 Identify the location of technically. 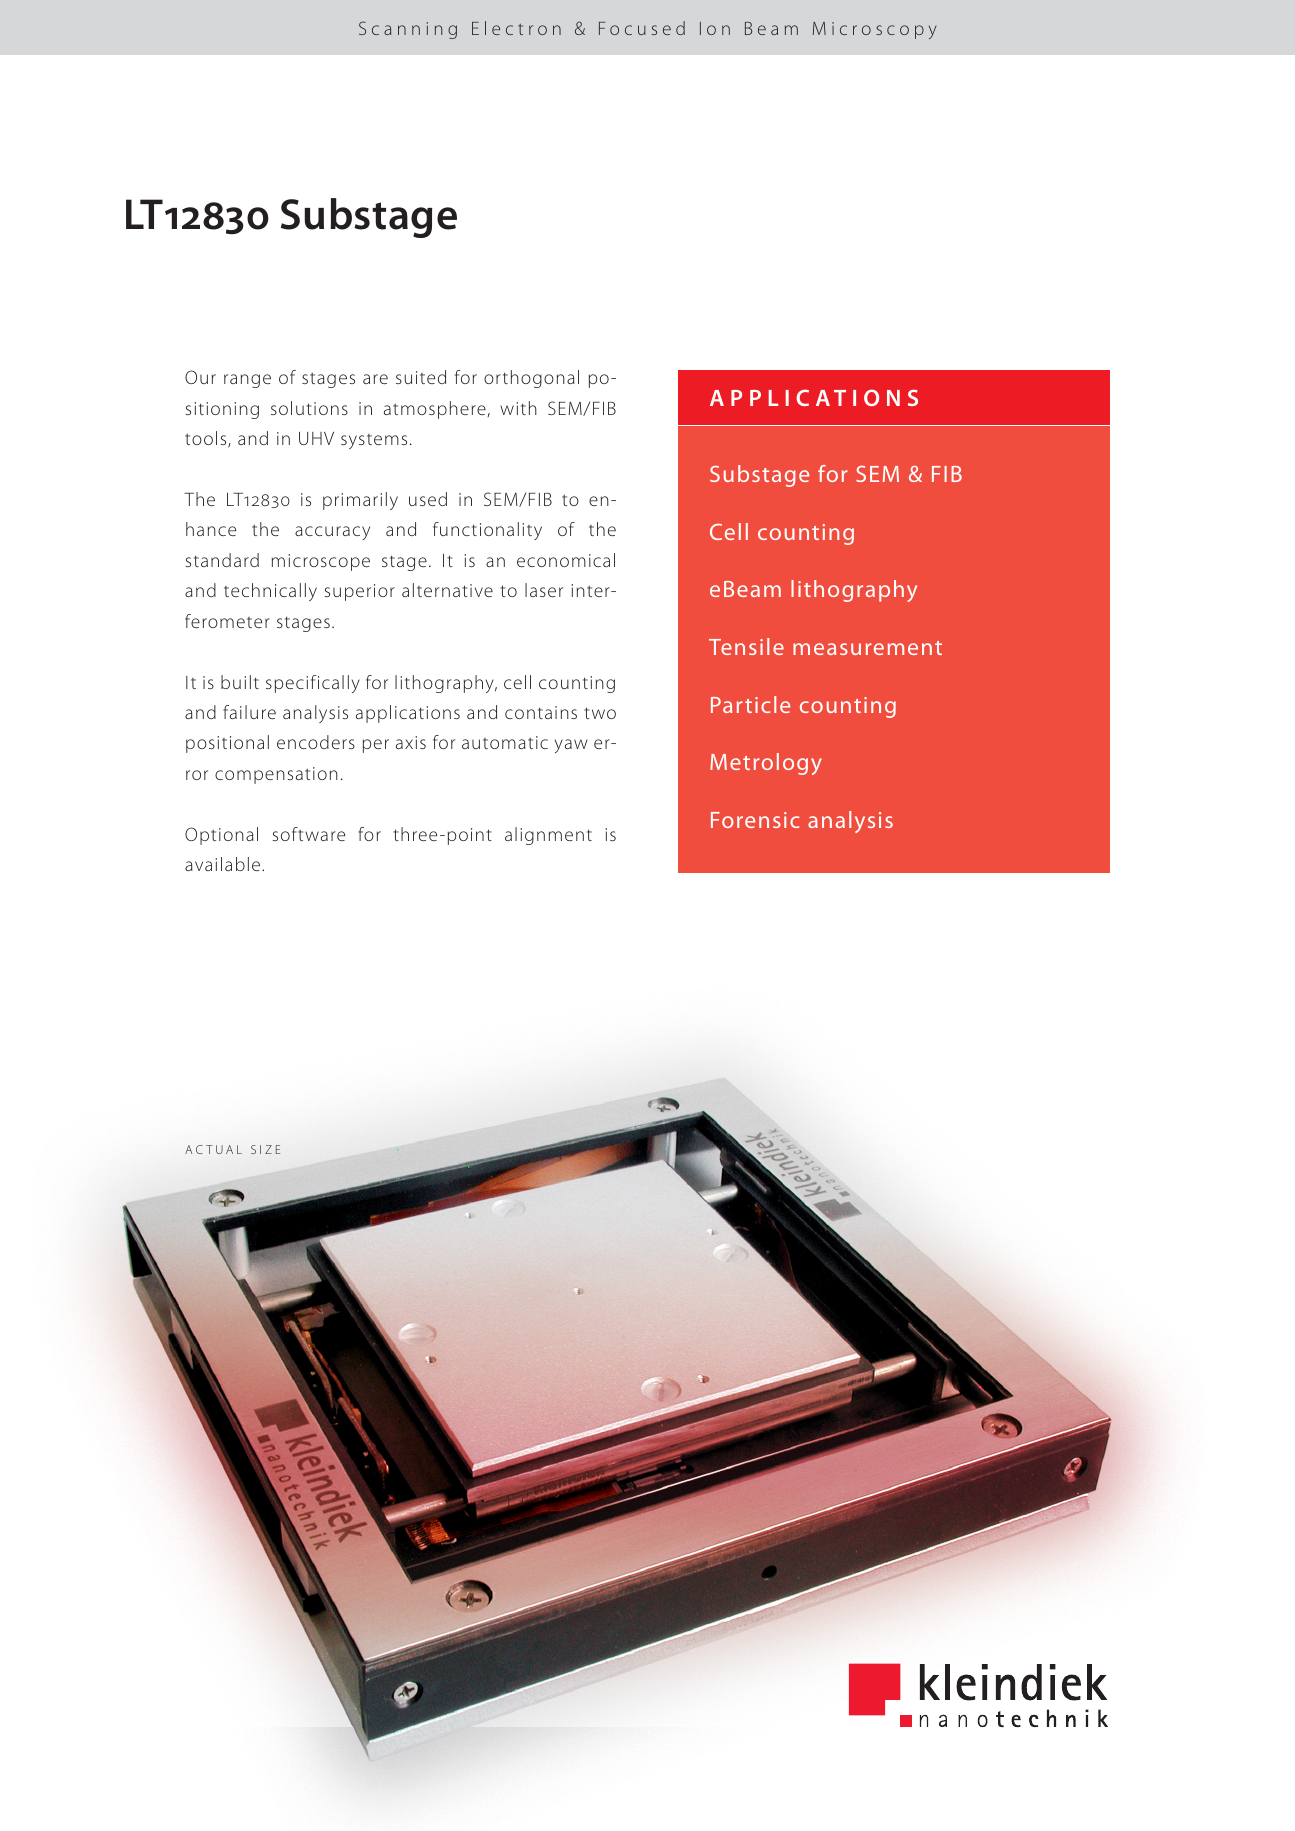
(270, 592).
